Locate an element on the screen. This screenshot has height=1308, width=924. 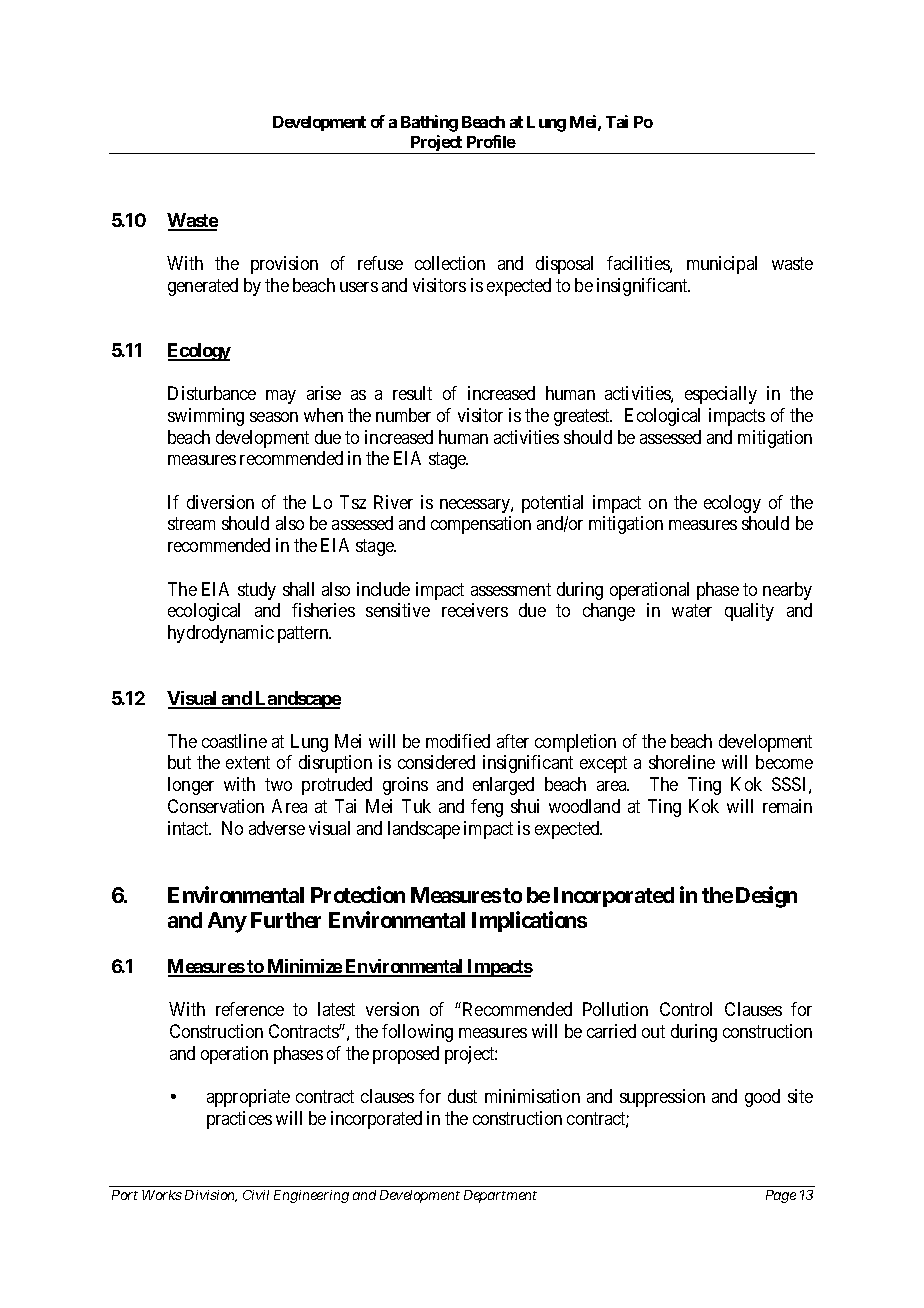
Any is located at coordinates (227, 922).
